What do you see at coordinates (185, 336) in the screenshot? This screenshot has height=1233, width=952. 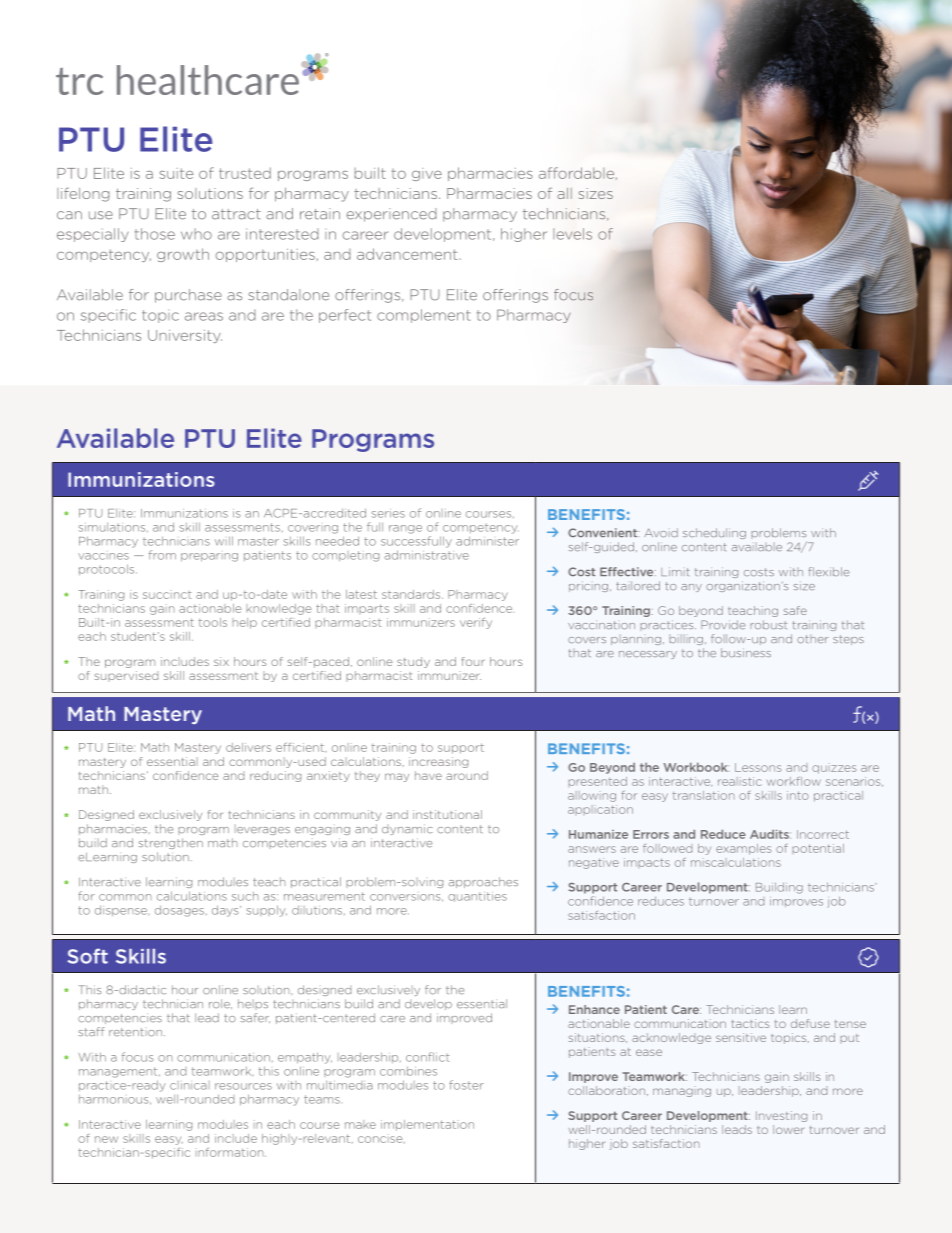 I see `University` at bounding box center [185, 336].
